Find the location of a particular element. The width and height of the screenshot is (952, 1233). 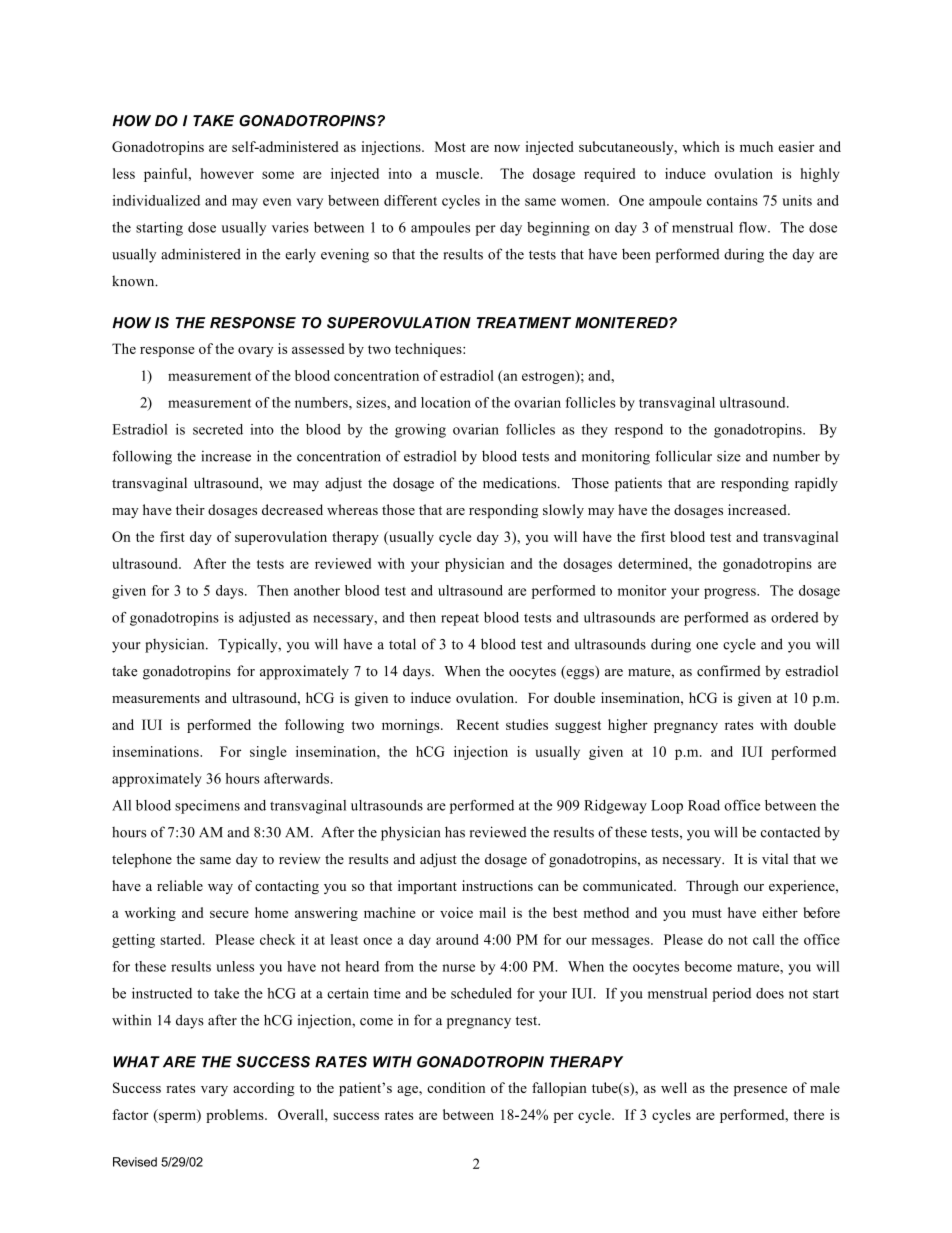

problems is located at coordinates (236, 1116).
